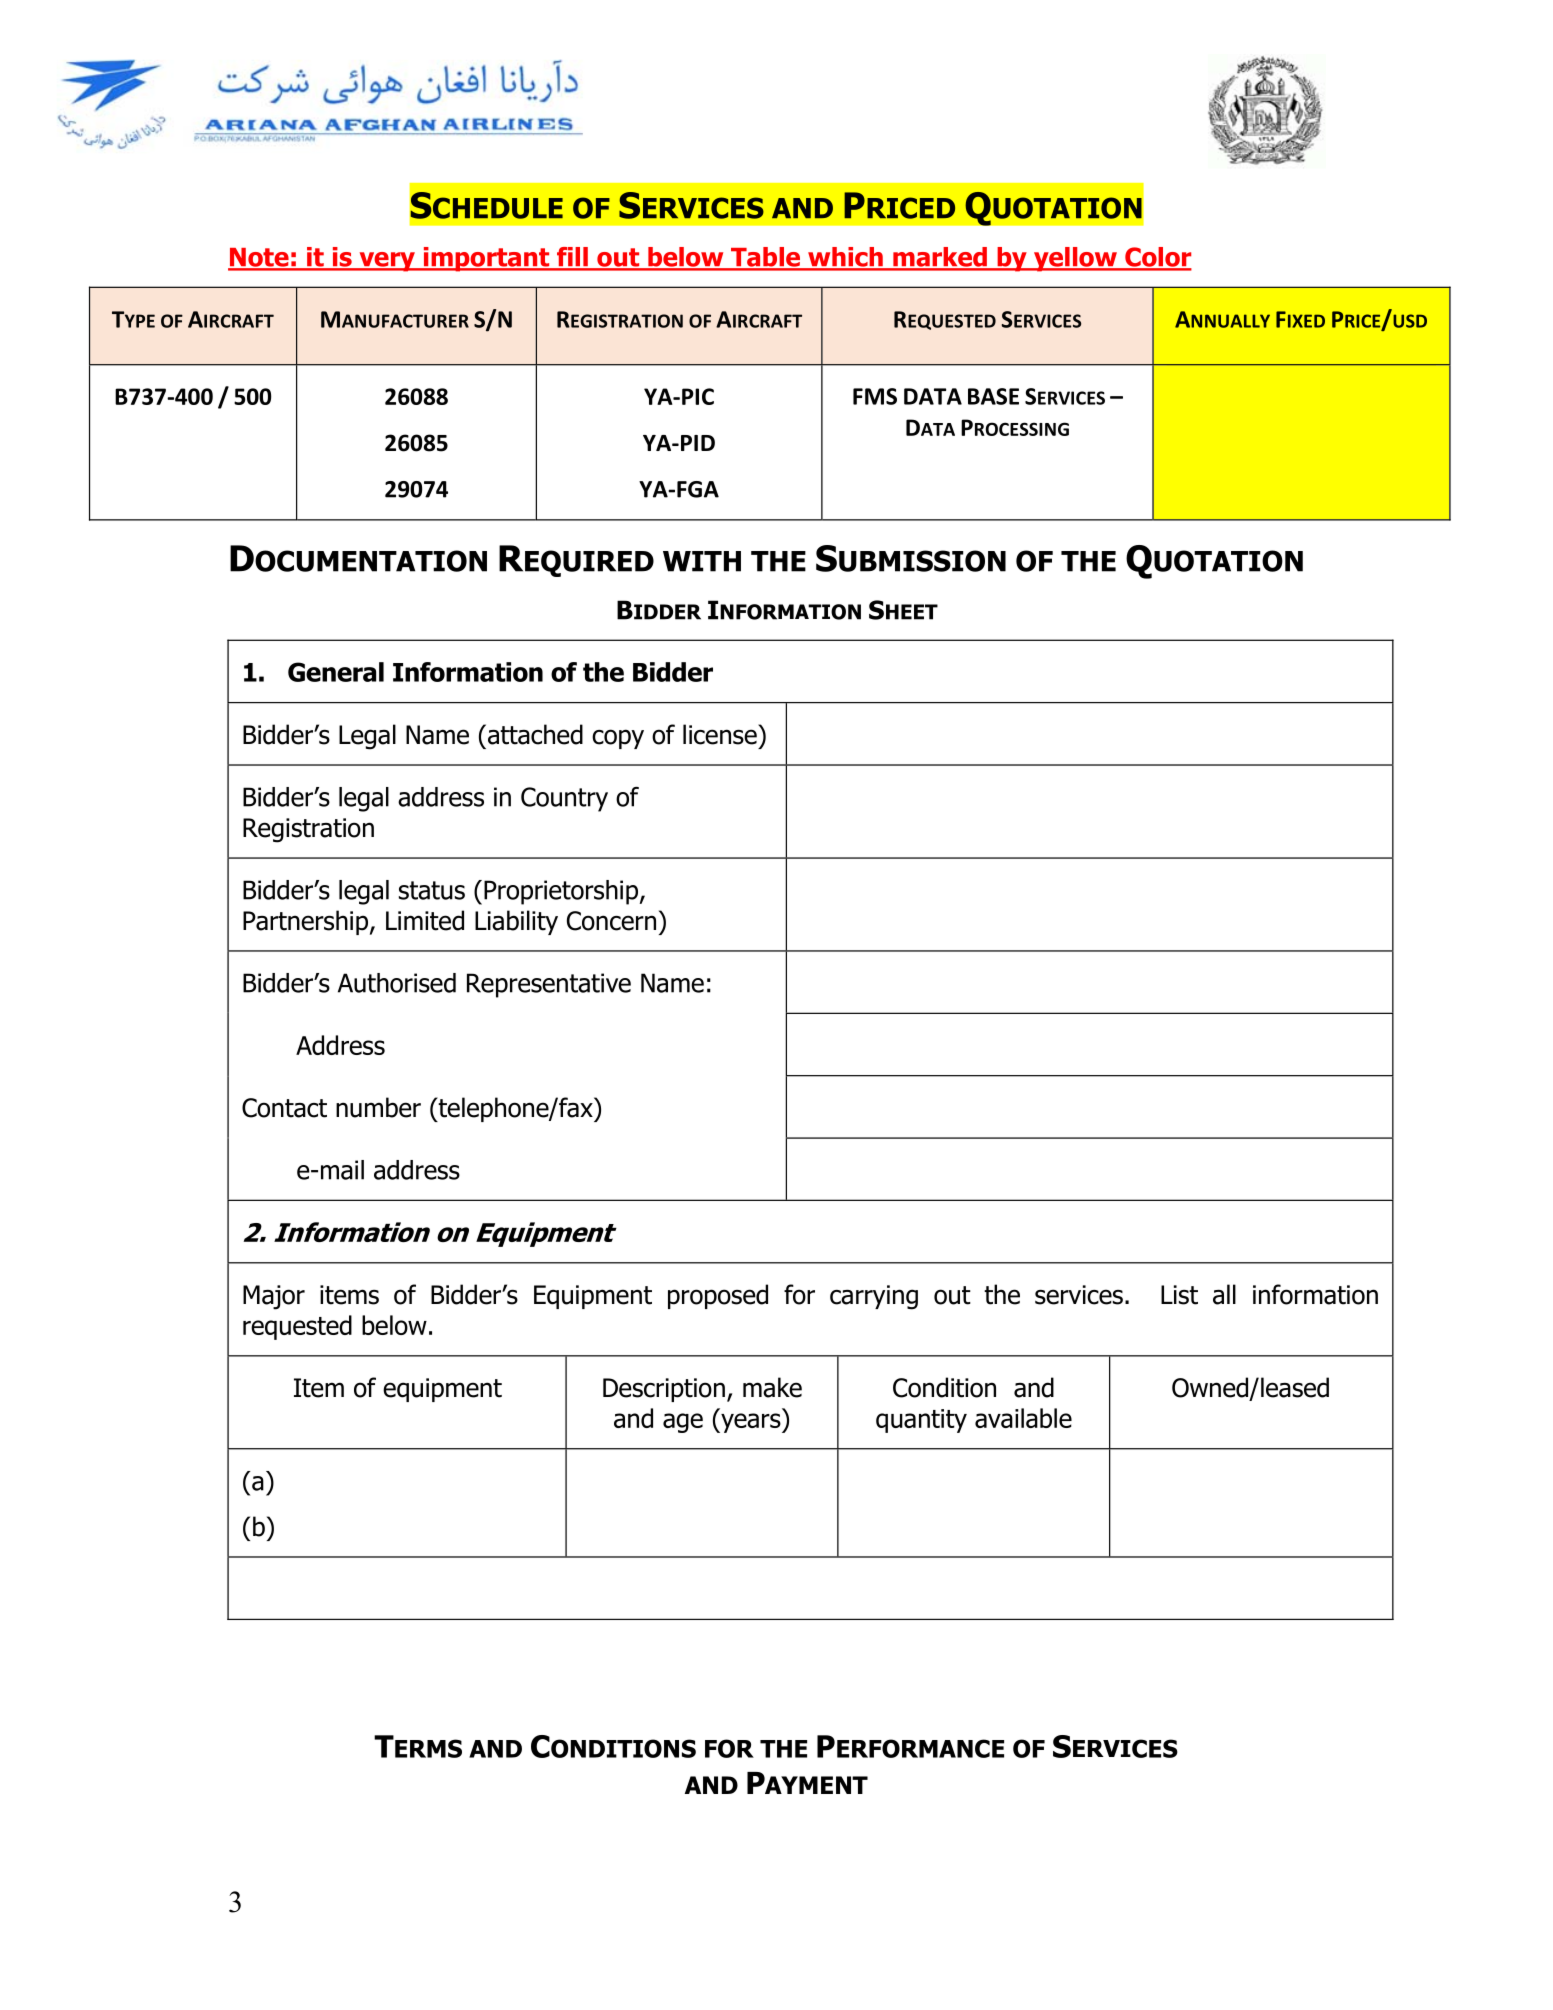 This document has height=2010, width=1553. I want to click on WITH, so click(702, 561).
